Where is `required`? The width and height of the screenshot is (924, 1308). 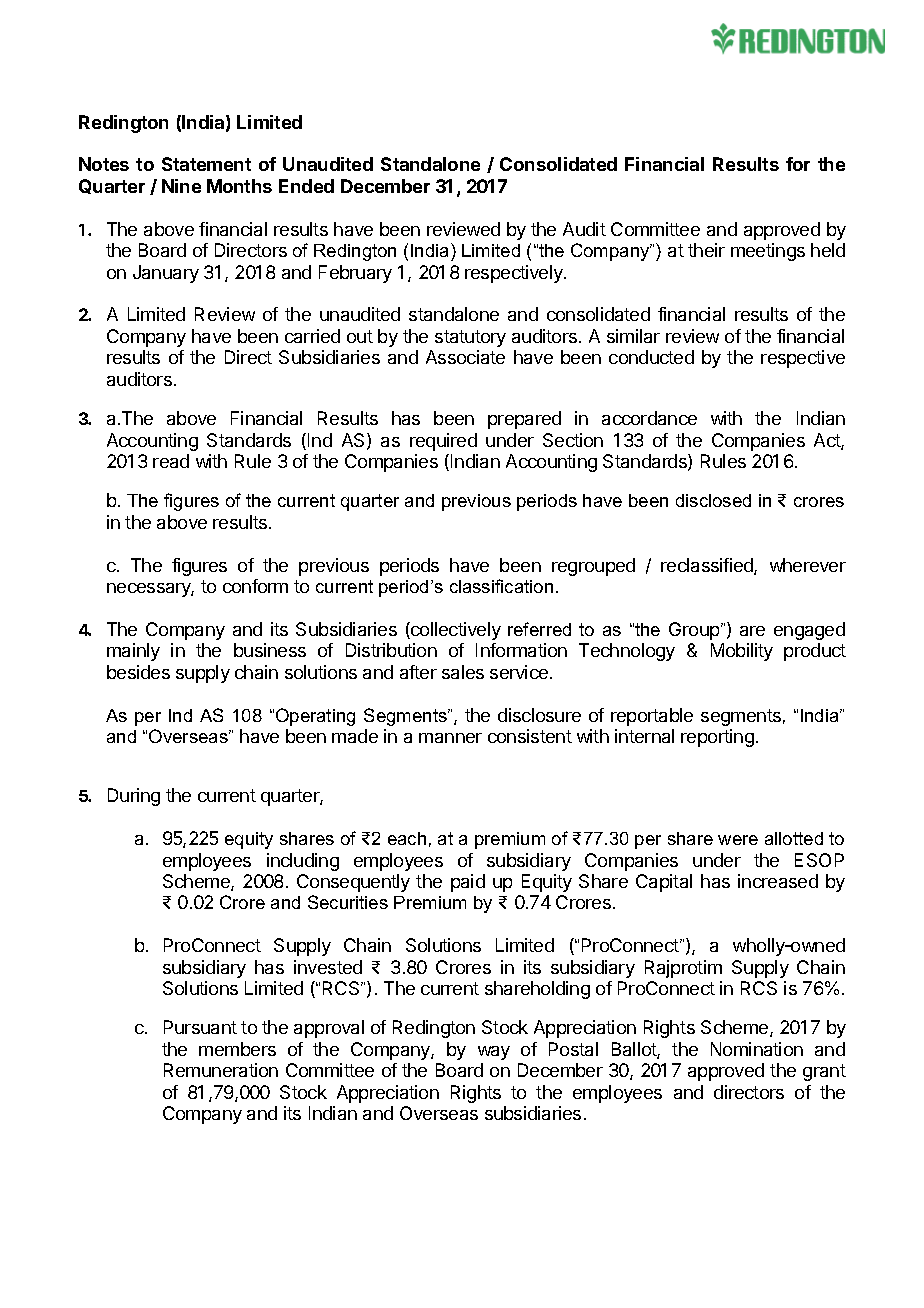
required is located at coordinates (443, 442).
